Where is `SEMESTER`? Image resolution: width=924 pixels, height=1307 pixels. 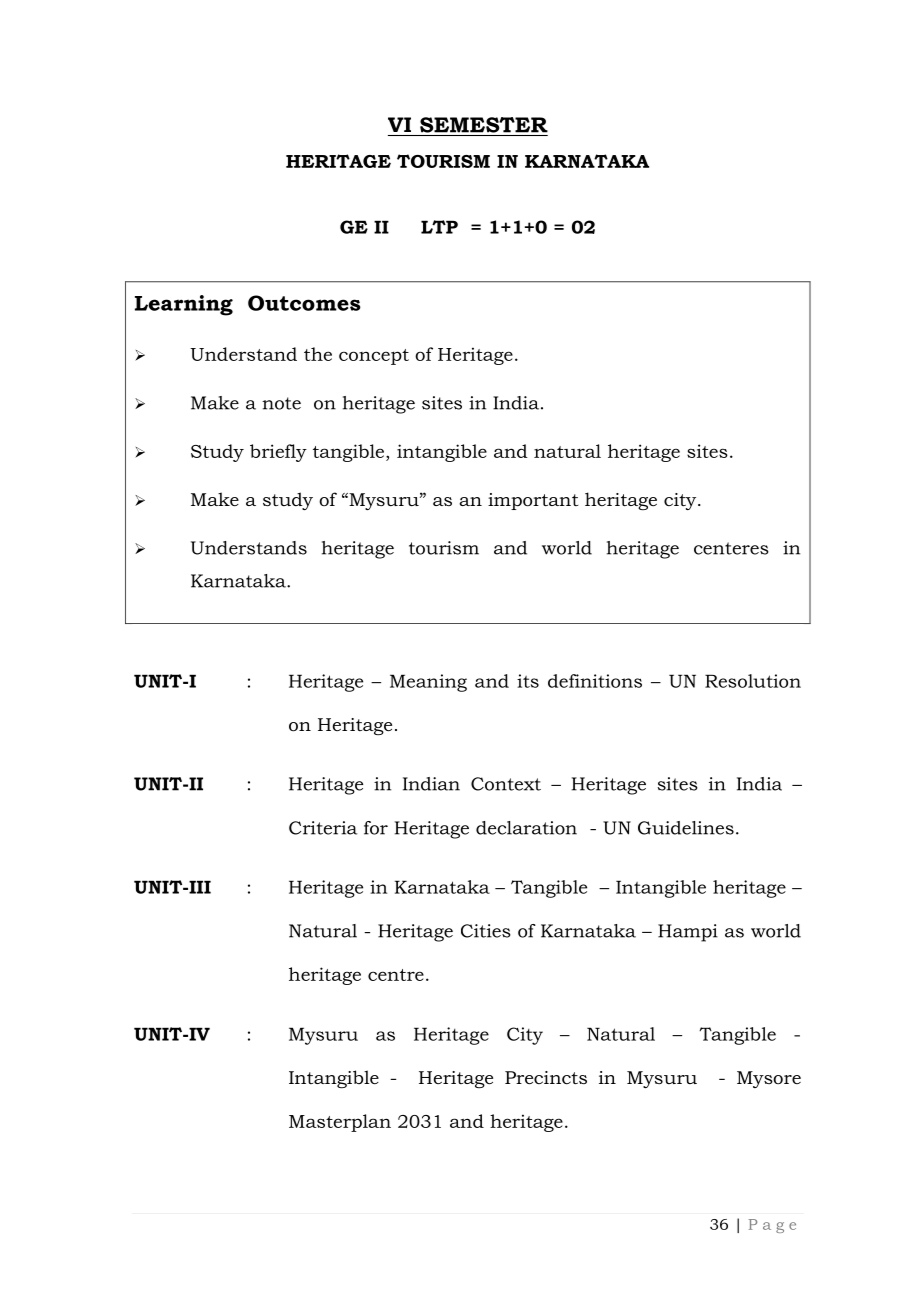 SEMESTER is located at coordinates (484, 125).
